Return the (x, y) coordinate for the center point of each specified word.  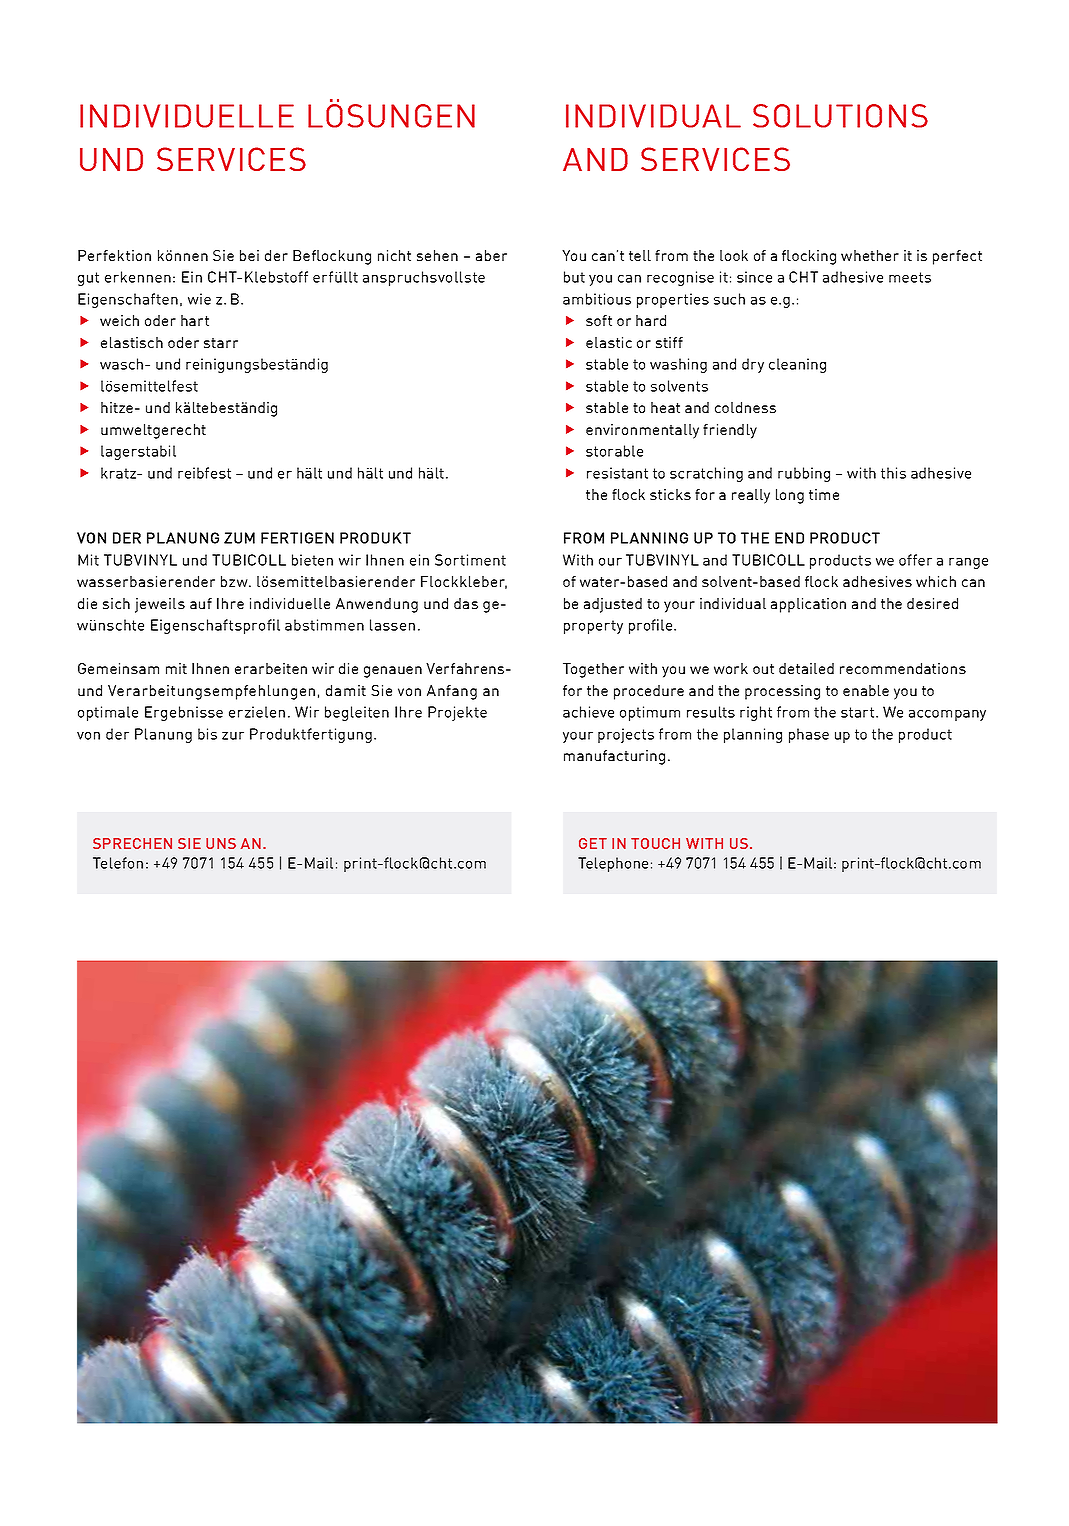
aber (491, 255)
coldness (745, 407)
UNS (221, 843)
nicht (394, 255)
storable (614, 451)
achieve (588, 712)
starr (221, 343)
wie (199, 299)
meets (910, 277)
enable (866, 690)
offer (915, 560)
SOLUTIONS (840, 116)
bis (207, 734)
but (574, 277)
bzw (235, 581)
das (466, 603)
